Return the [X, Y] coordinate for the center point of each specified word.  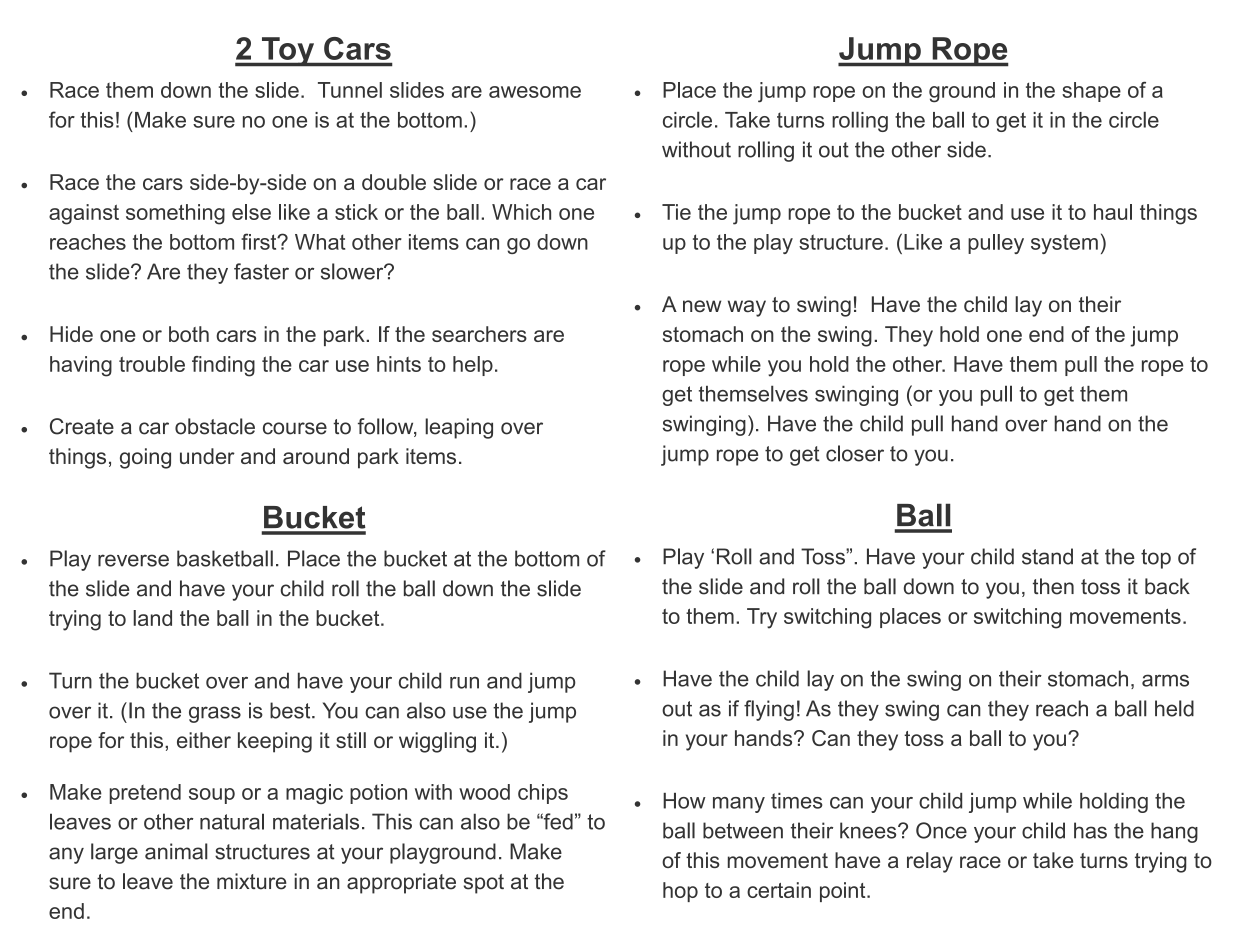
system [1064, 244]
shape [1091, 92]
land [152, 618]
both [189, 334]
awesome [535, 92]
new [702, 306]
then [1053, 586]
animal [176, 851]
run [464, 683]
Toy [288, 52]
